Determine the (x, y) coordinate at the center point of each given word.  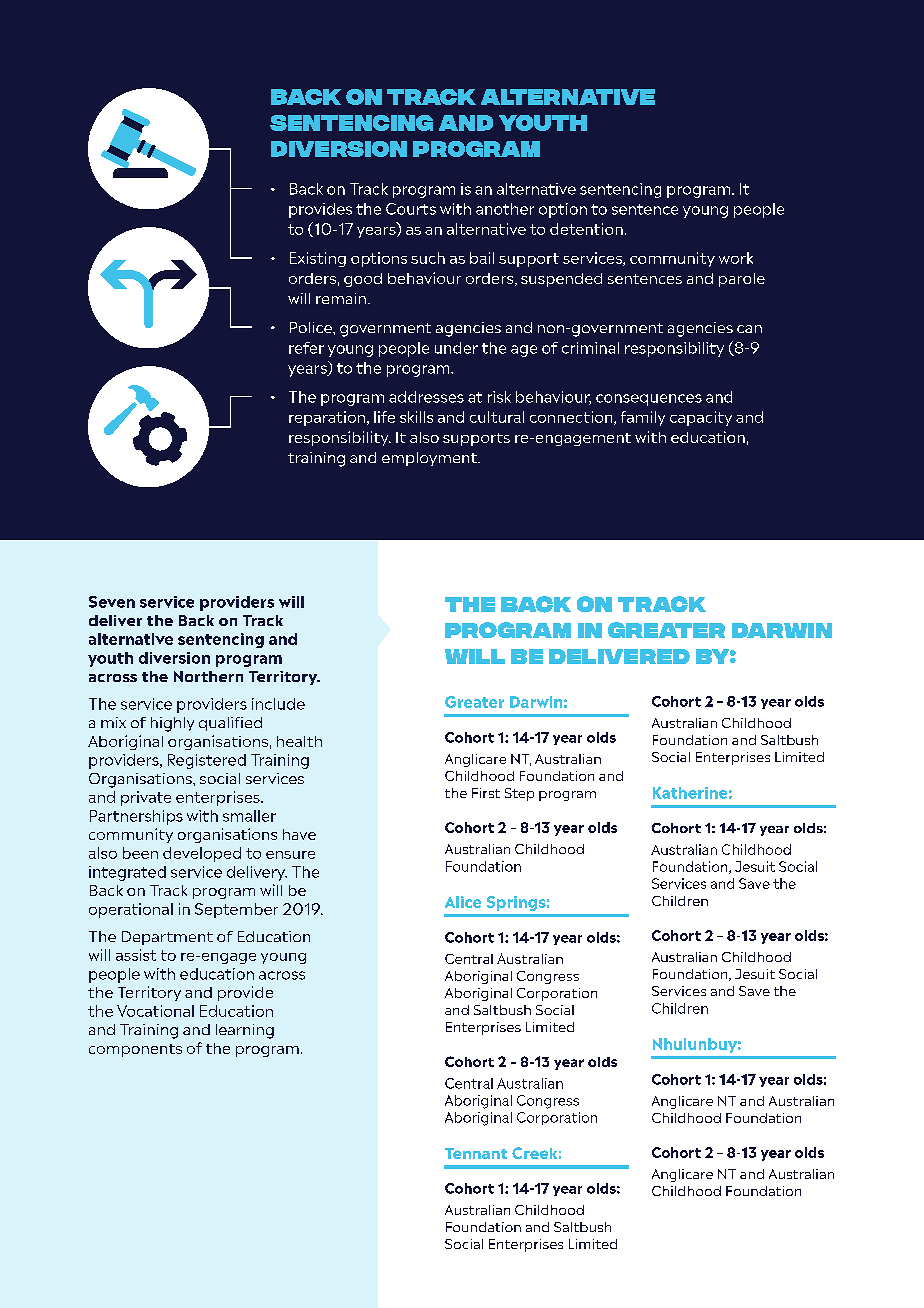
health (299, 741)
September (236, 910)
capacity (701, 418)
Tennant (476, 1153)
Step (519, 794)
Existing (318, 259)
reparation (327, 418)
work (736, 258)
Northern (208, 676)
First (486, 793)
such (428, 258)
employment (430, 459)
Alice (463, 902)
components (135, 1050)
